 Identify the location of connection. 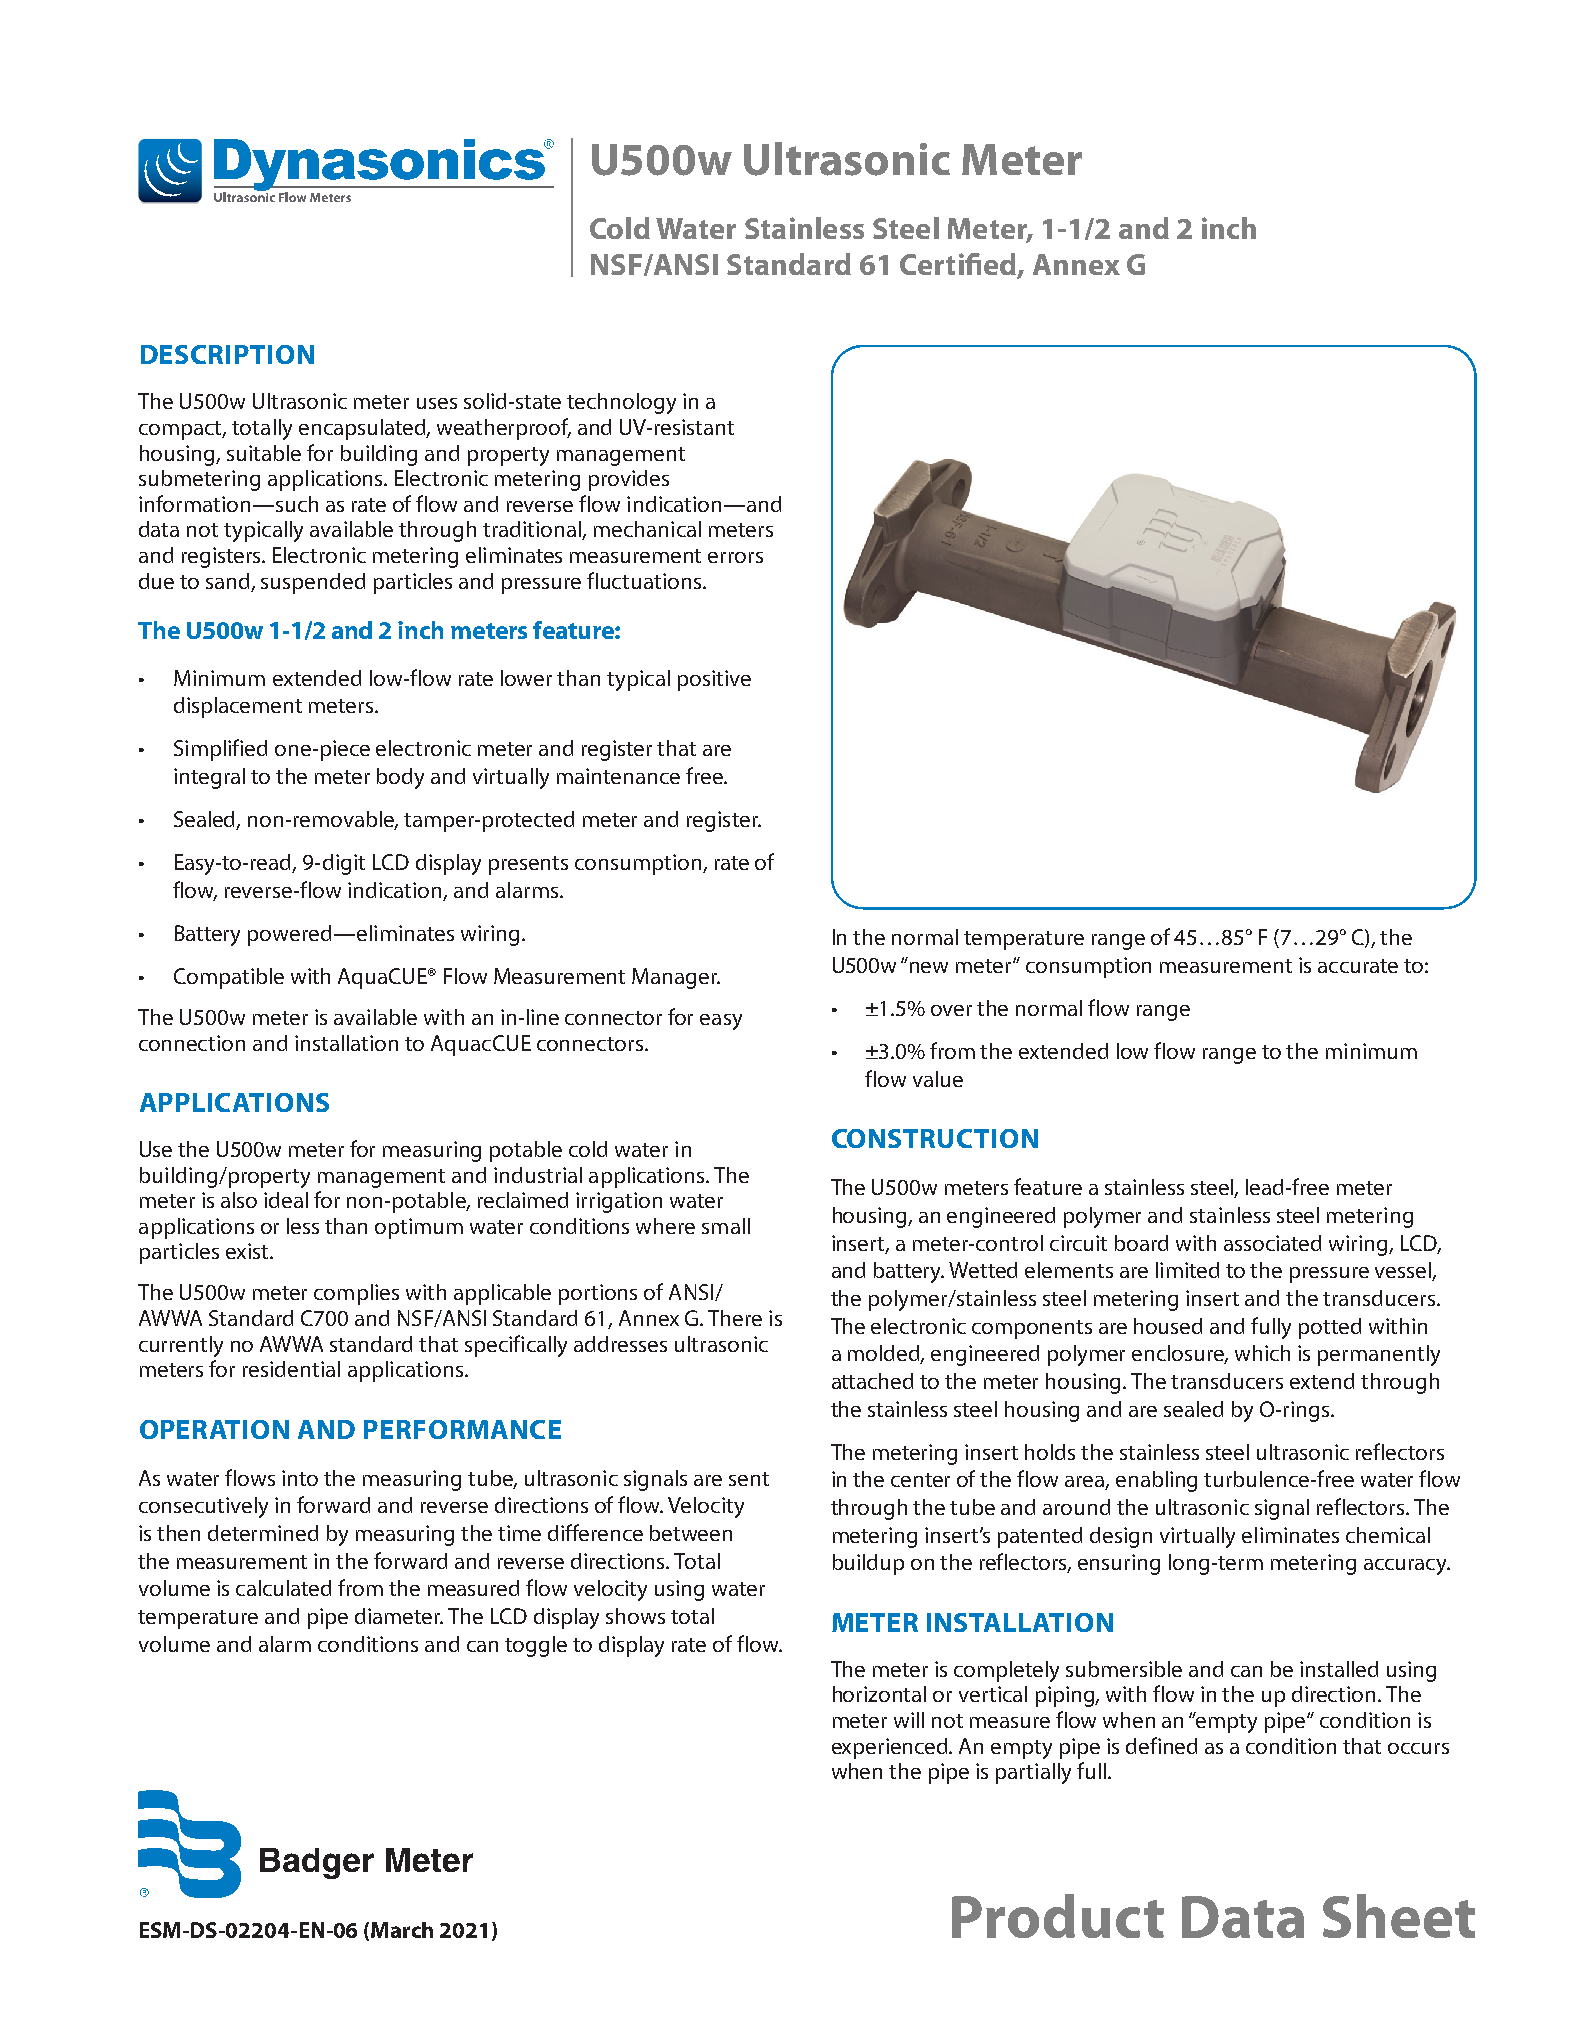
(192, 1043).
